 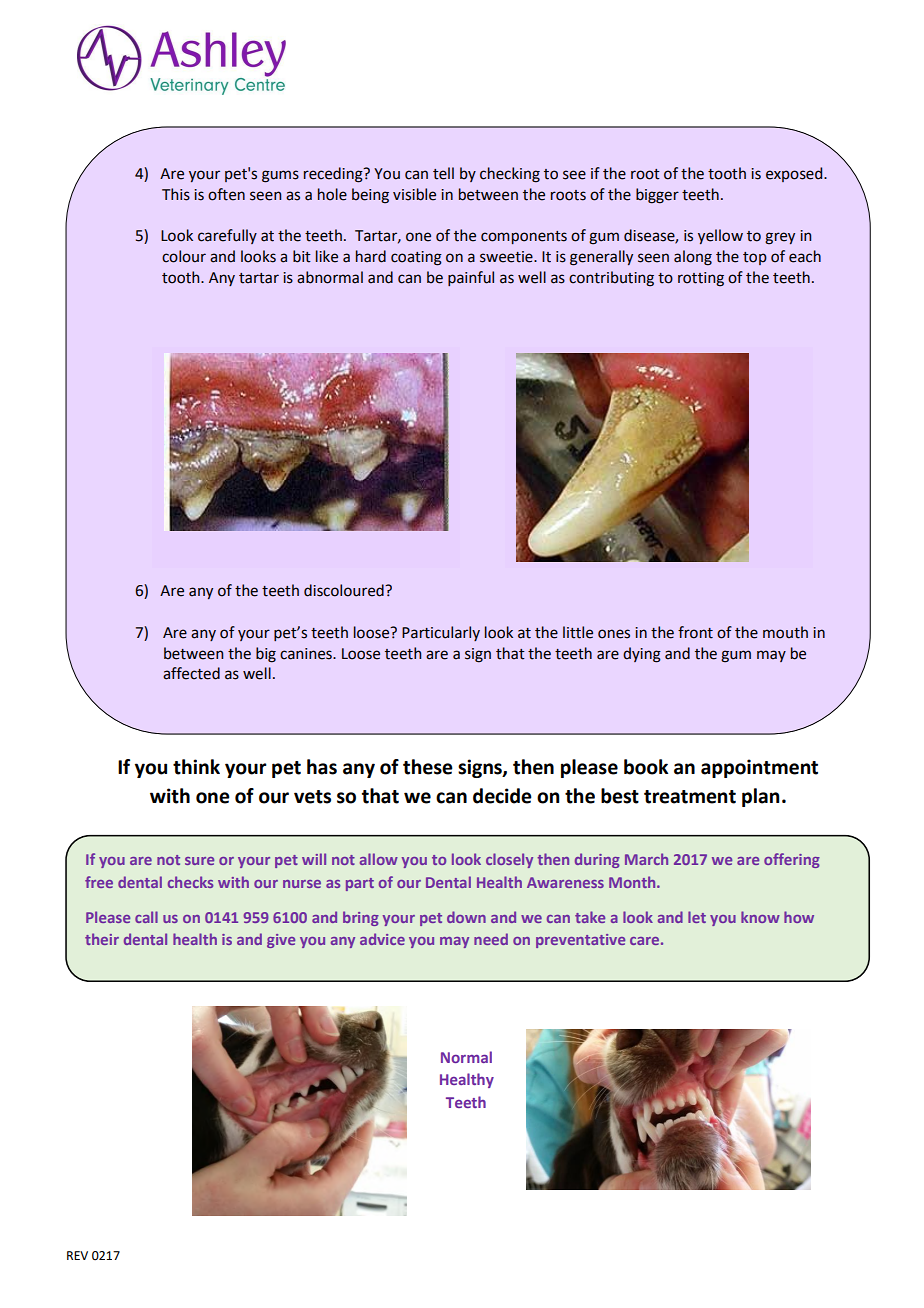 What do you see at coordinates (196, 767) in the screenshot?
I see `think` at bounding box center [196, 767].
